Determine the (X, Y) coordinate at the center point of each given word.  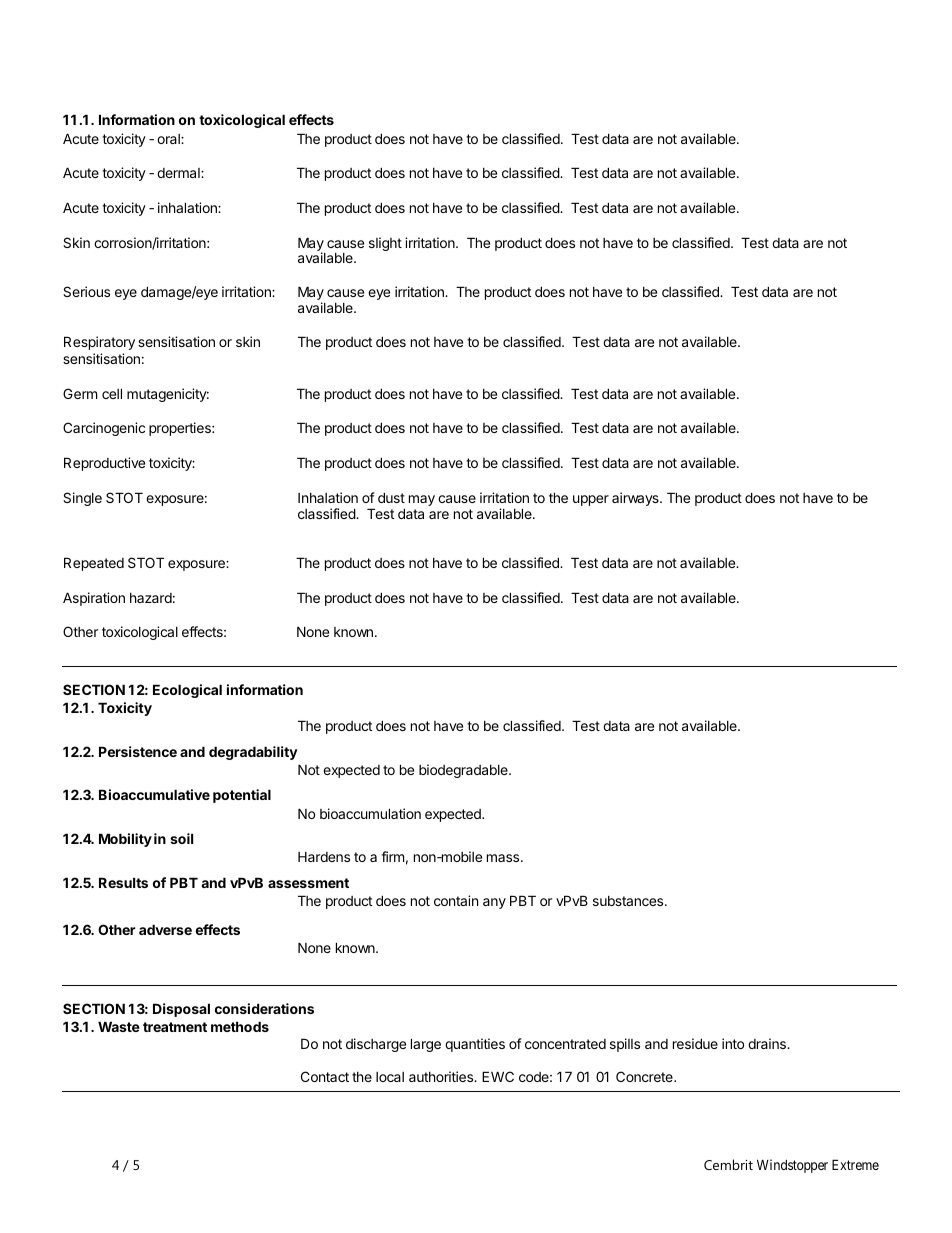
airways (636, 499)
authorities (442, 1076)
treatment (175, 1027)
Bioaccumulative (154, 794)
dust (391, 497)
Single (82, 499)
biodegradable (464, 771)
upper (591, 500)
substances (629, 901)
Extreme (855, 1164)
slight (385, 244)
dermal (179, 173)
